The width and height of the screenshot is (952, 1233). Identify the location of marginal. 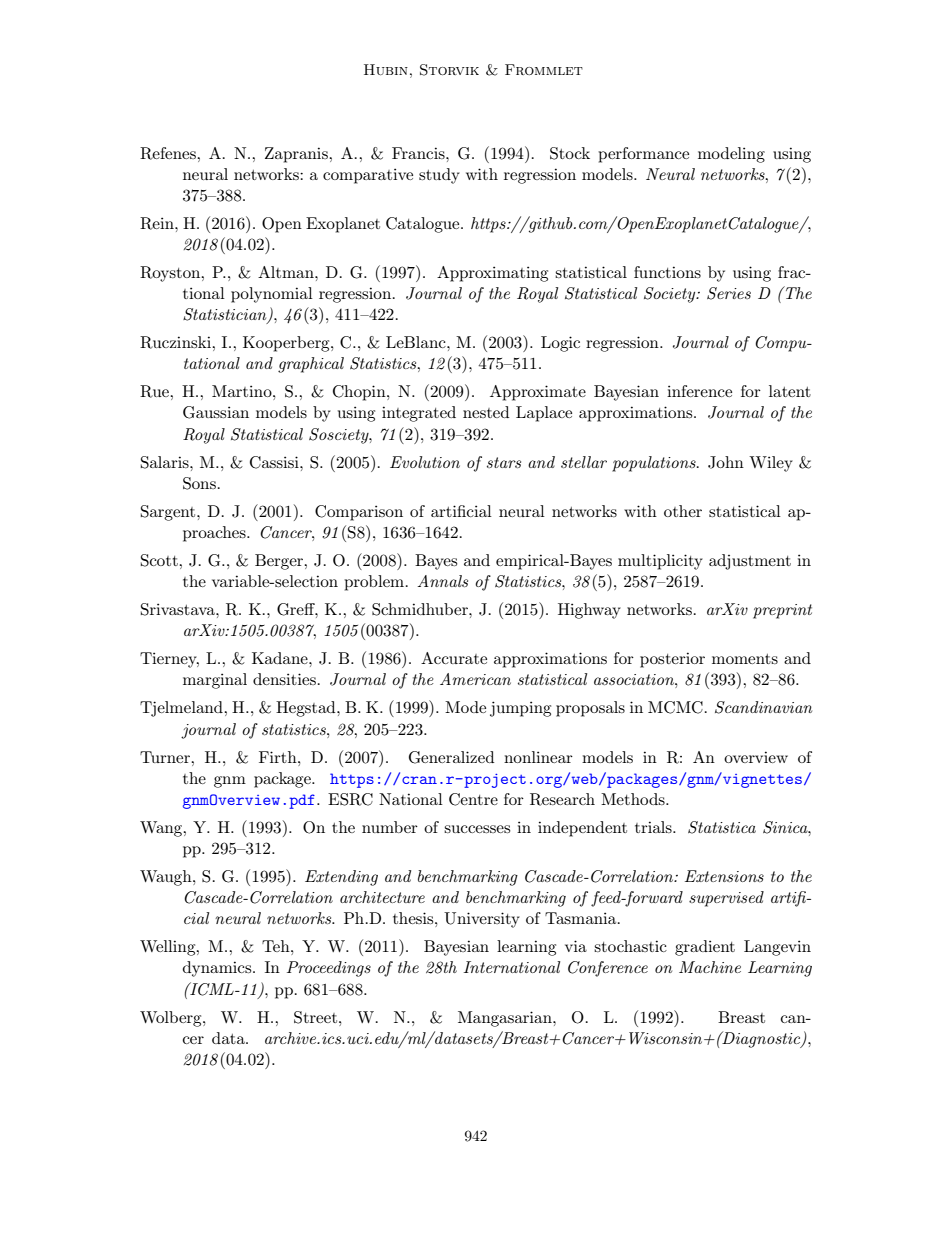
(215, 681).
